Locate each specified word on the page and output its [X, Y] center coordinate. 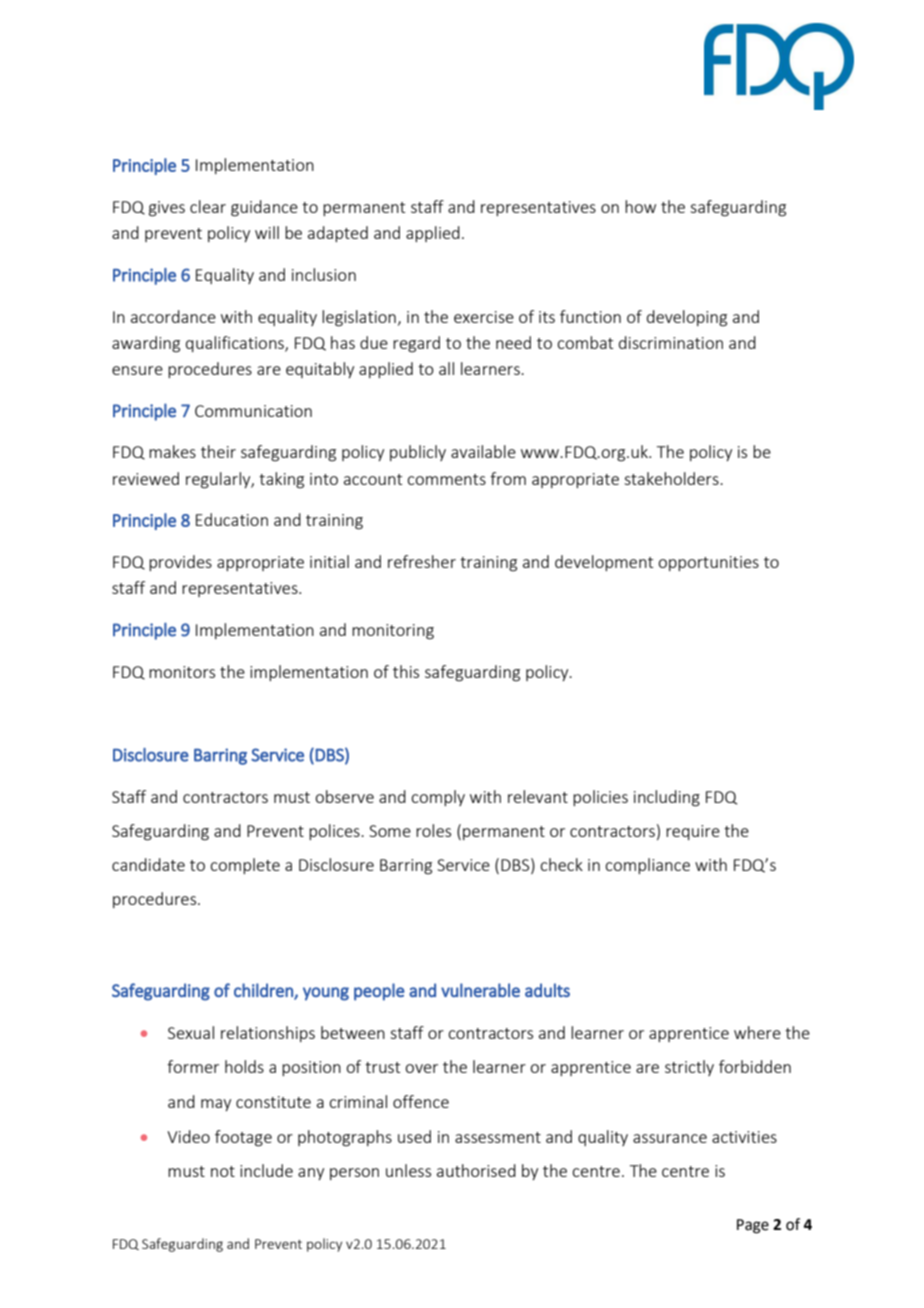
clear [208, 206]
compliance [647, 866]
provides [180, 563]
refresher [422, 561]
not [223, 1171]
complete [245, 866]
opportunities [708, 563]
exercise [484, 317]
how [640, 206]
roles [433, 830]
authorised [476, 1170]
